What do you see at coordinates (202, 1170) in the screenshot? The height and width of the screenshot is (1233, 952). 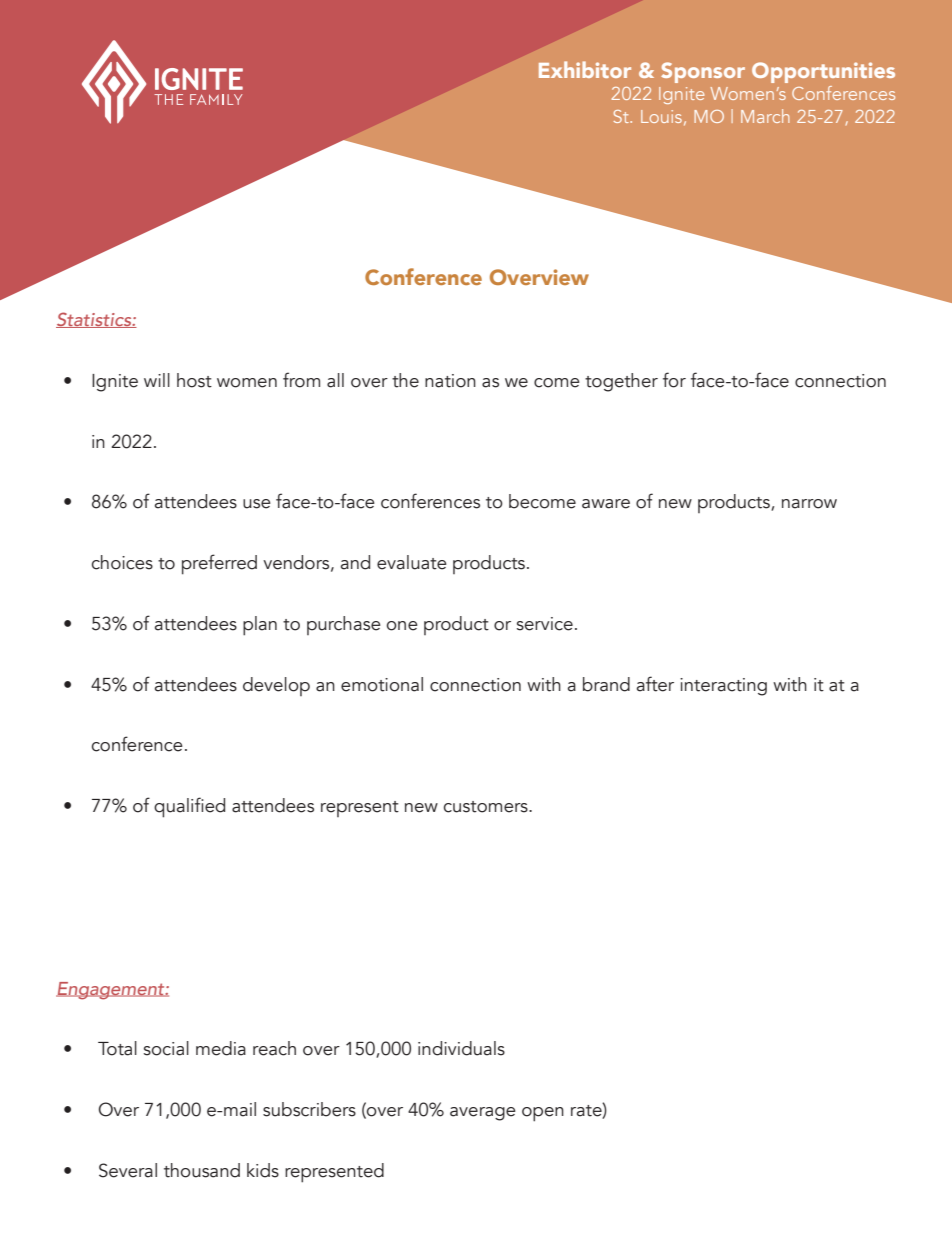 I see `thousand` at bounding box center [202, 1170].
